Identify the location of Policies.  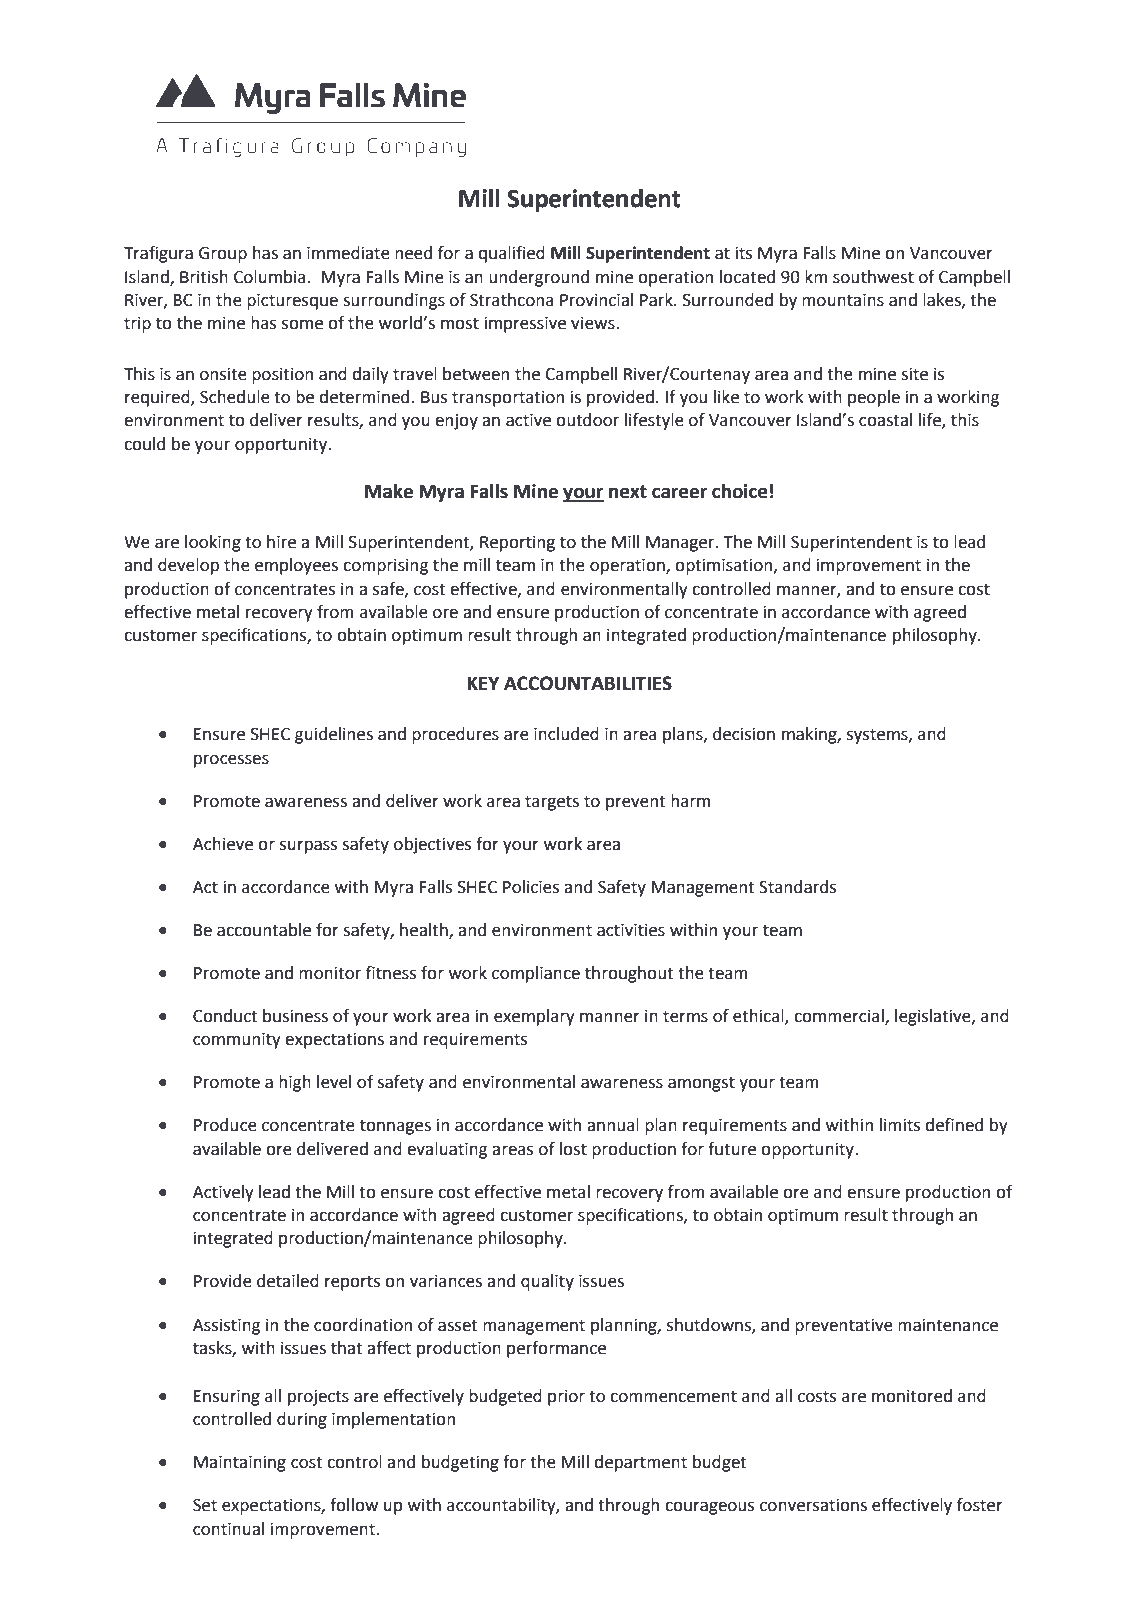
(531, 887).
